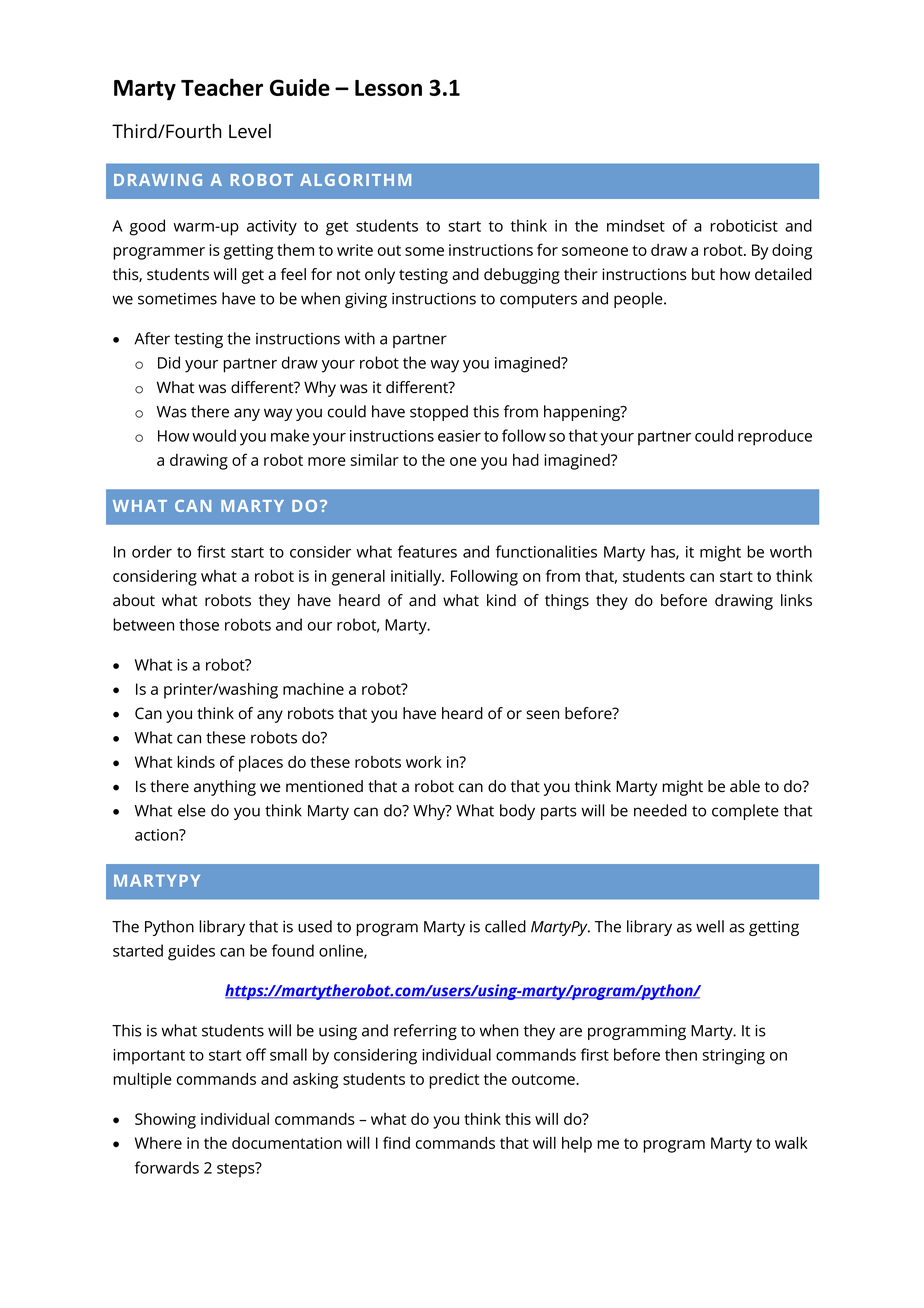 The image size is (924, 1308). What do you see at coordinates (538, 301) in the screenshot?
I see `computers` at bounding box center [538, 301].
